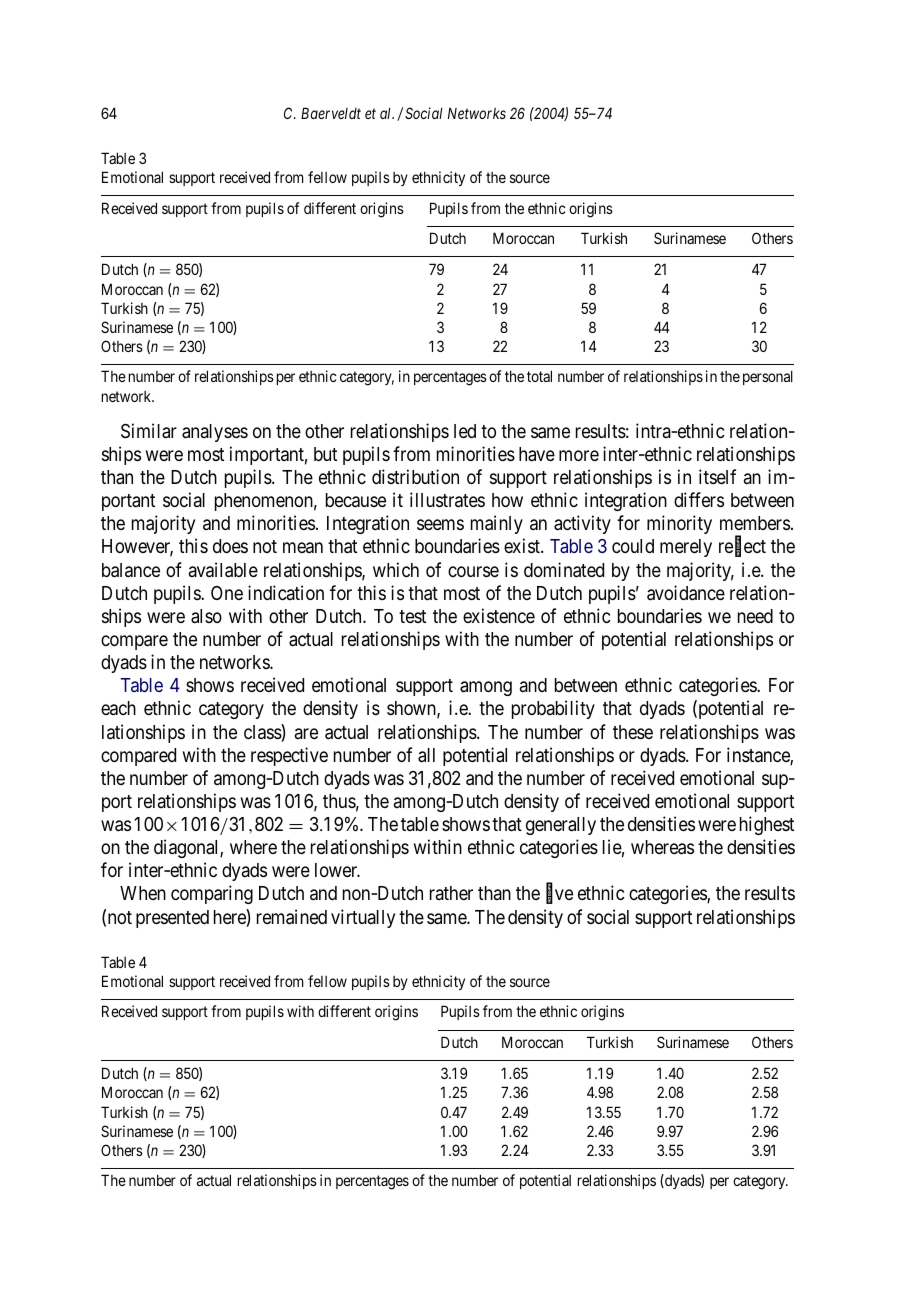 The width and height of the document is (903, 1316). I want to click on these, so click(633, 732).
